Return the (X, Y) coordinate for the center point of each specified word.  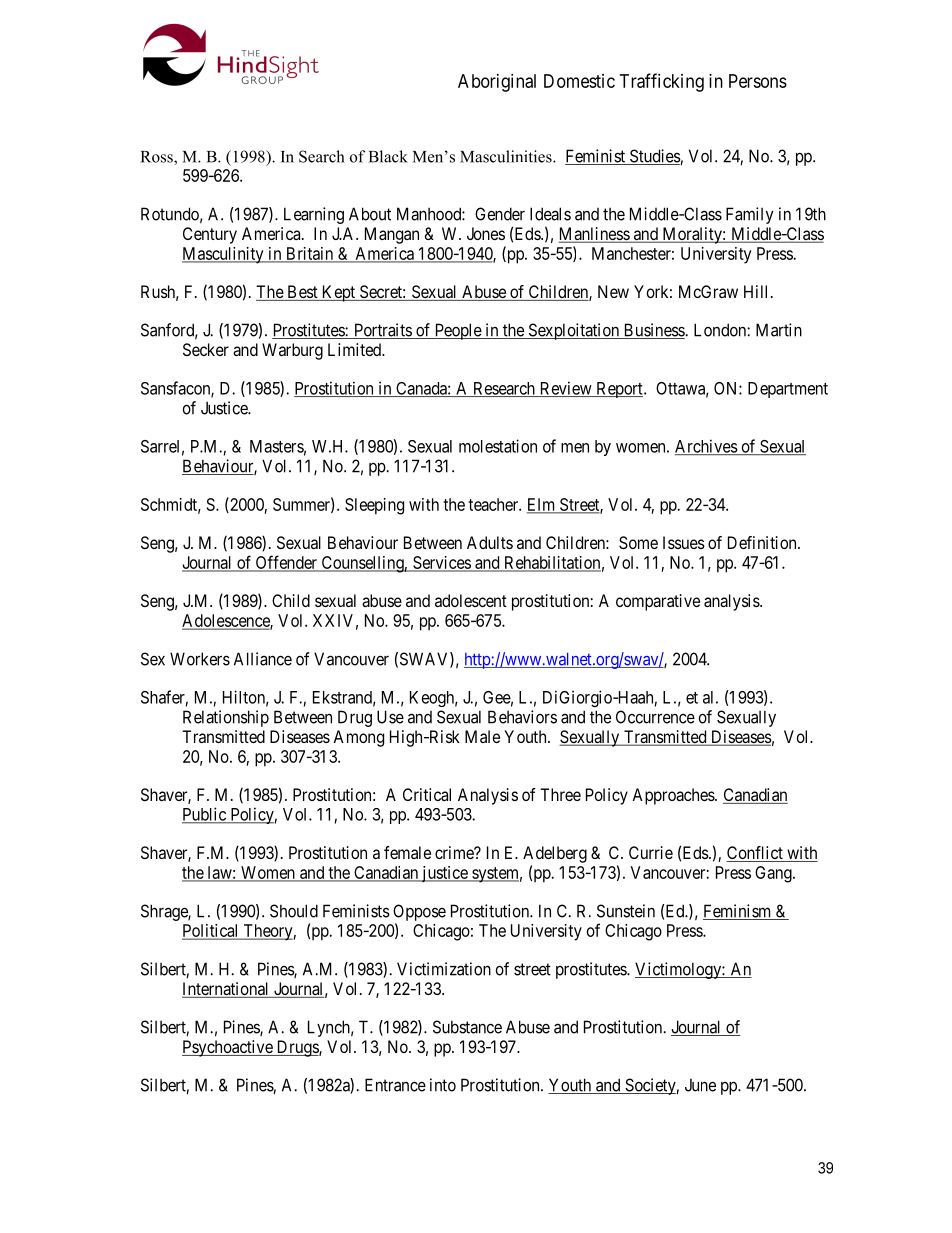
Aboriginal (497, 83)
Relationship (226, 718)
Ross (158, 158)
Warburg (292, 351)
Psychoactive (228, 1048)
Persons (758, 81)
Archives (706, 447)
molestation (498, 446)
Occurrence (655, 717)
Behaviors (522, 717)
